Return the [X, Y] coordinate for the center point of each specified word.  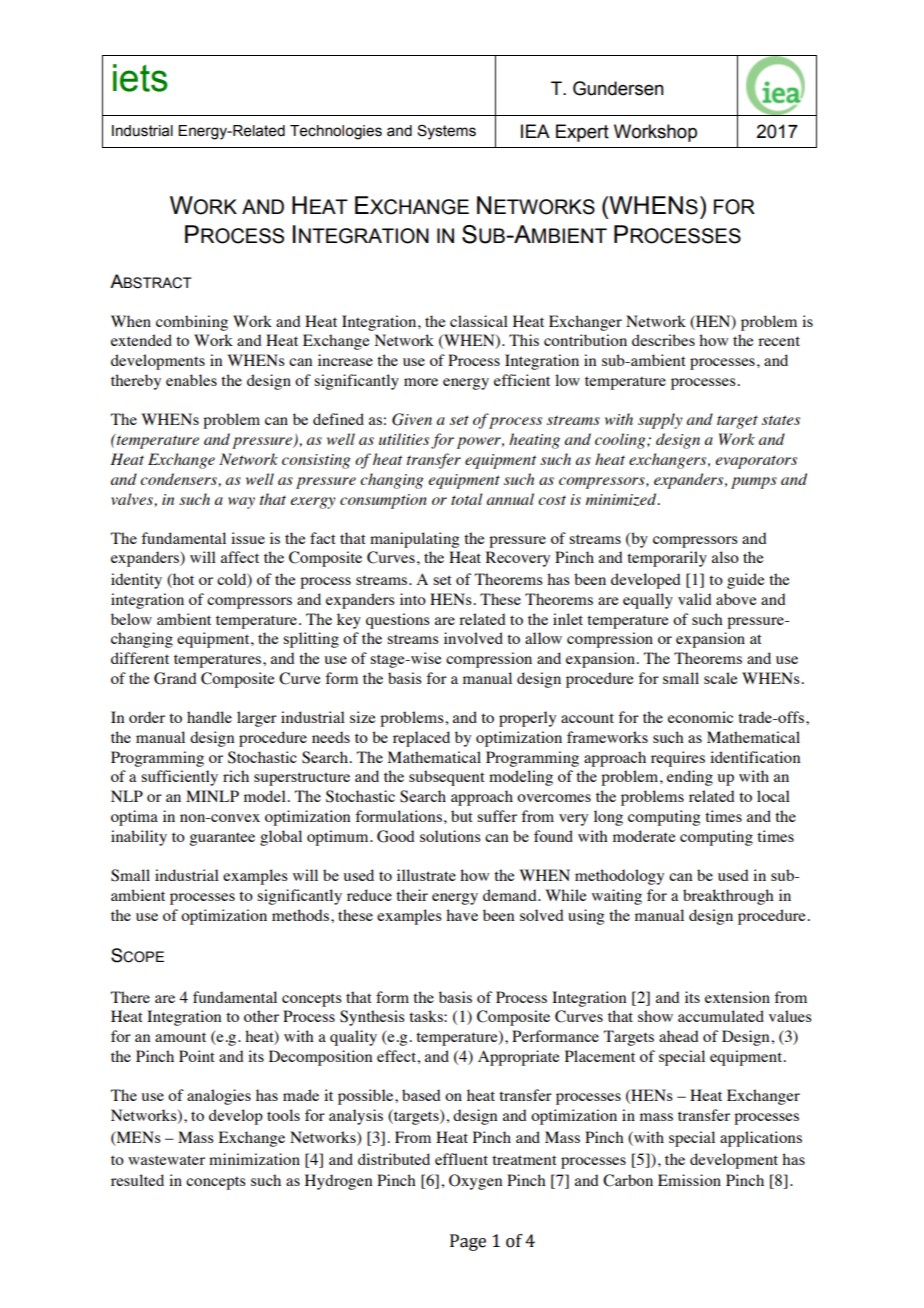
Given [412, 419]
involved [473, 638]
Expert [582, 133]
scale [721, 678]
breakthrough [728, 897]
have [462, 915]
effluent [461, 1159]
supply [660, 421]
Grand [175, 678]
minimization [254, 1159]
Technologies [336, 132]
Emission [689, 1180]
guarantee [222, 839]
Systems [446, 132]
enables [191, 380]
